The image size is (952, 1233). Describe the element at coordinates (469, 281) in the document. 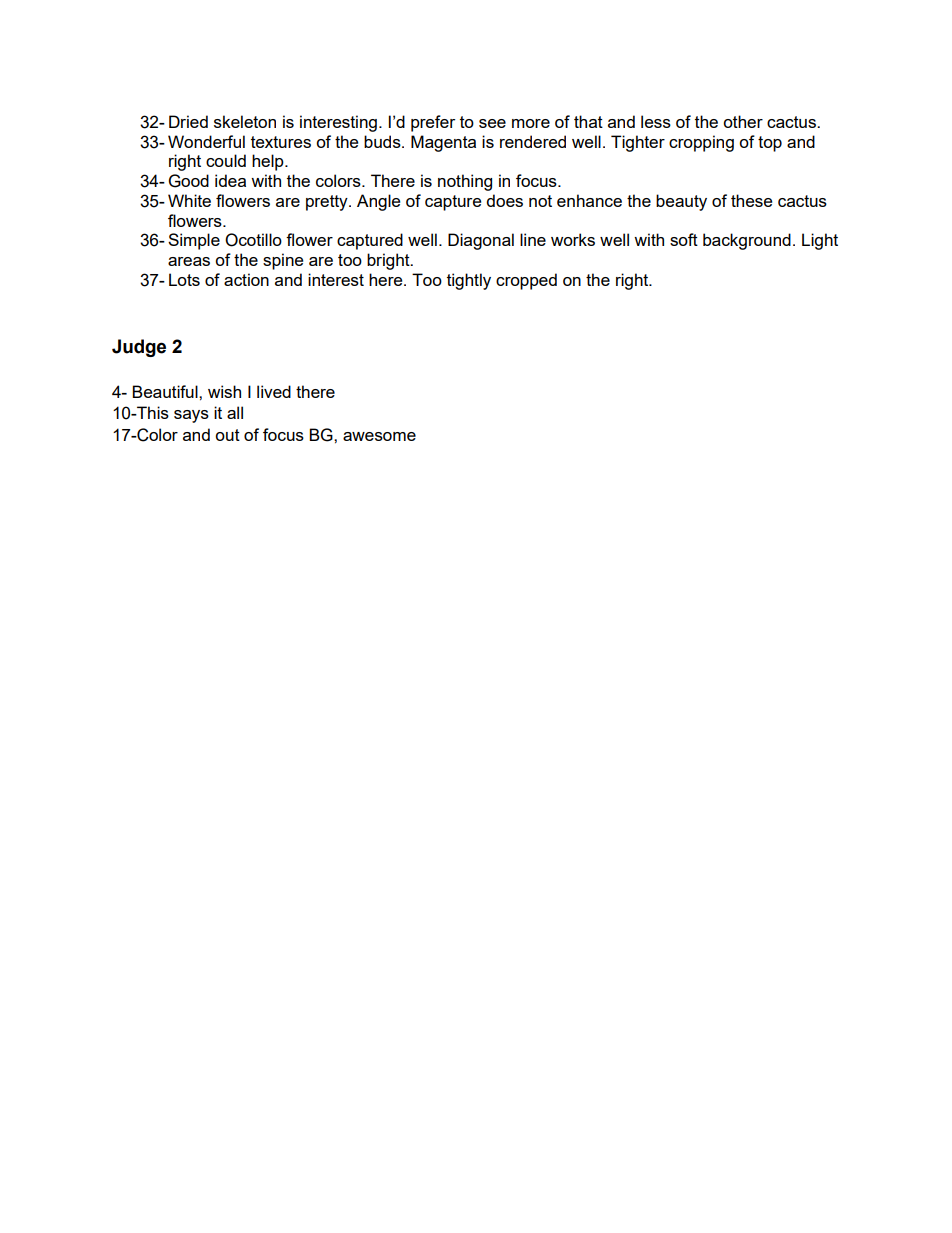

I see `tightly` at that location.
